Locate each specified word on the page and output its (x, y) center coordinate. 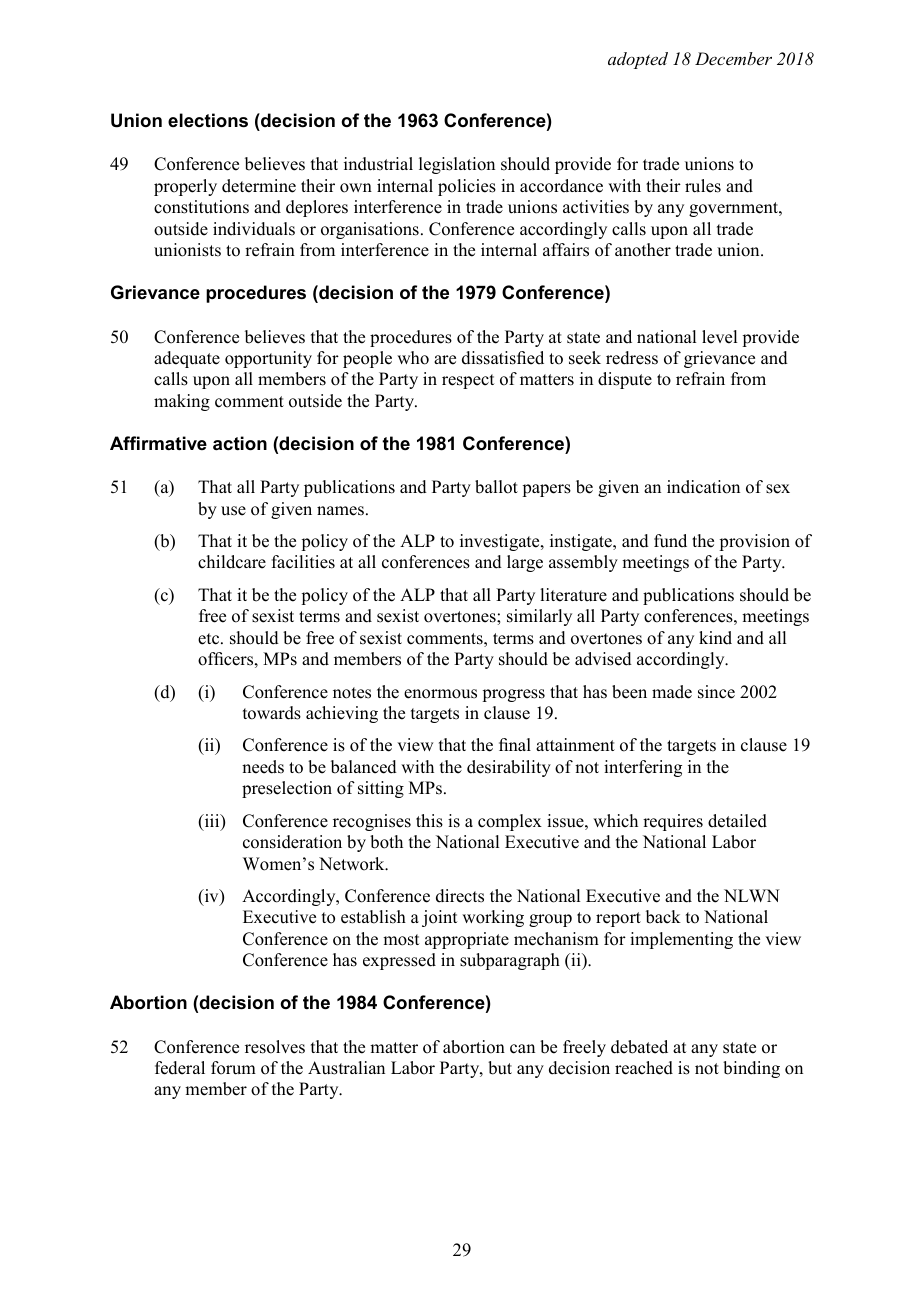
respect (468, 381)
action (240, 443)
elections (208, 120)
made (672, 692)
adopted (638, 60)
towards (272, 713)
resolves (275, 1047)
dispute (625, 380)
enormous (440, 694)
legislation (457, 165)
